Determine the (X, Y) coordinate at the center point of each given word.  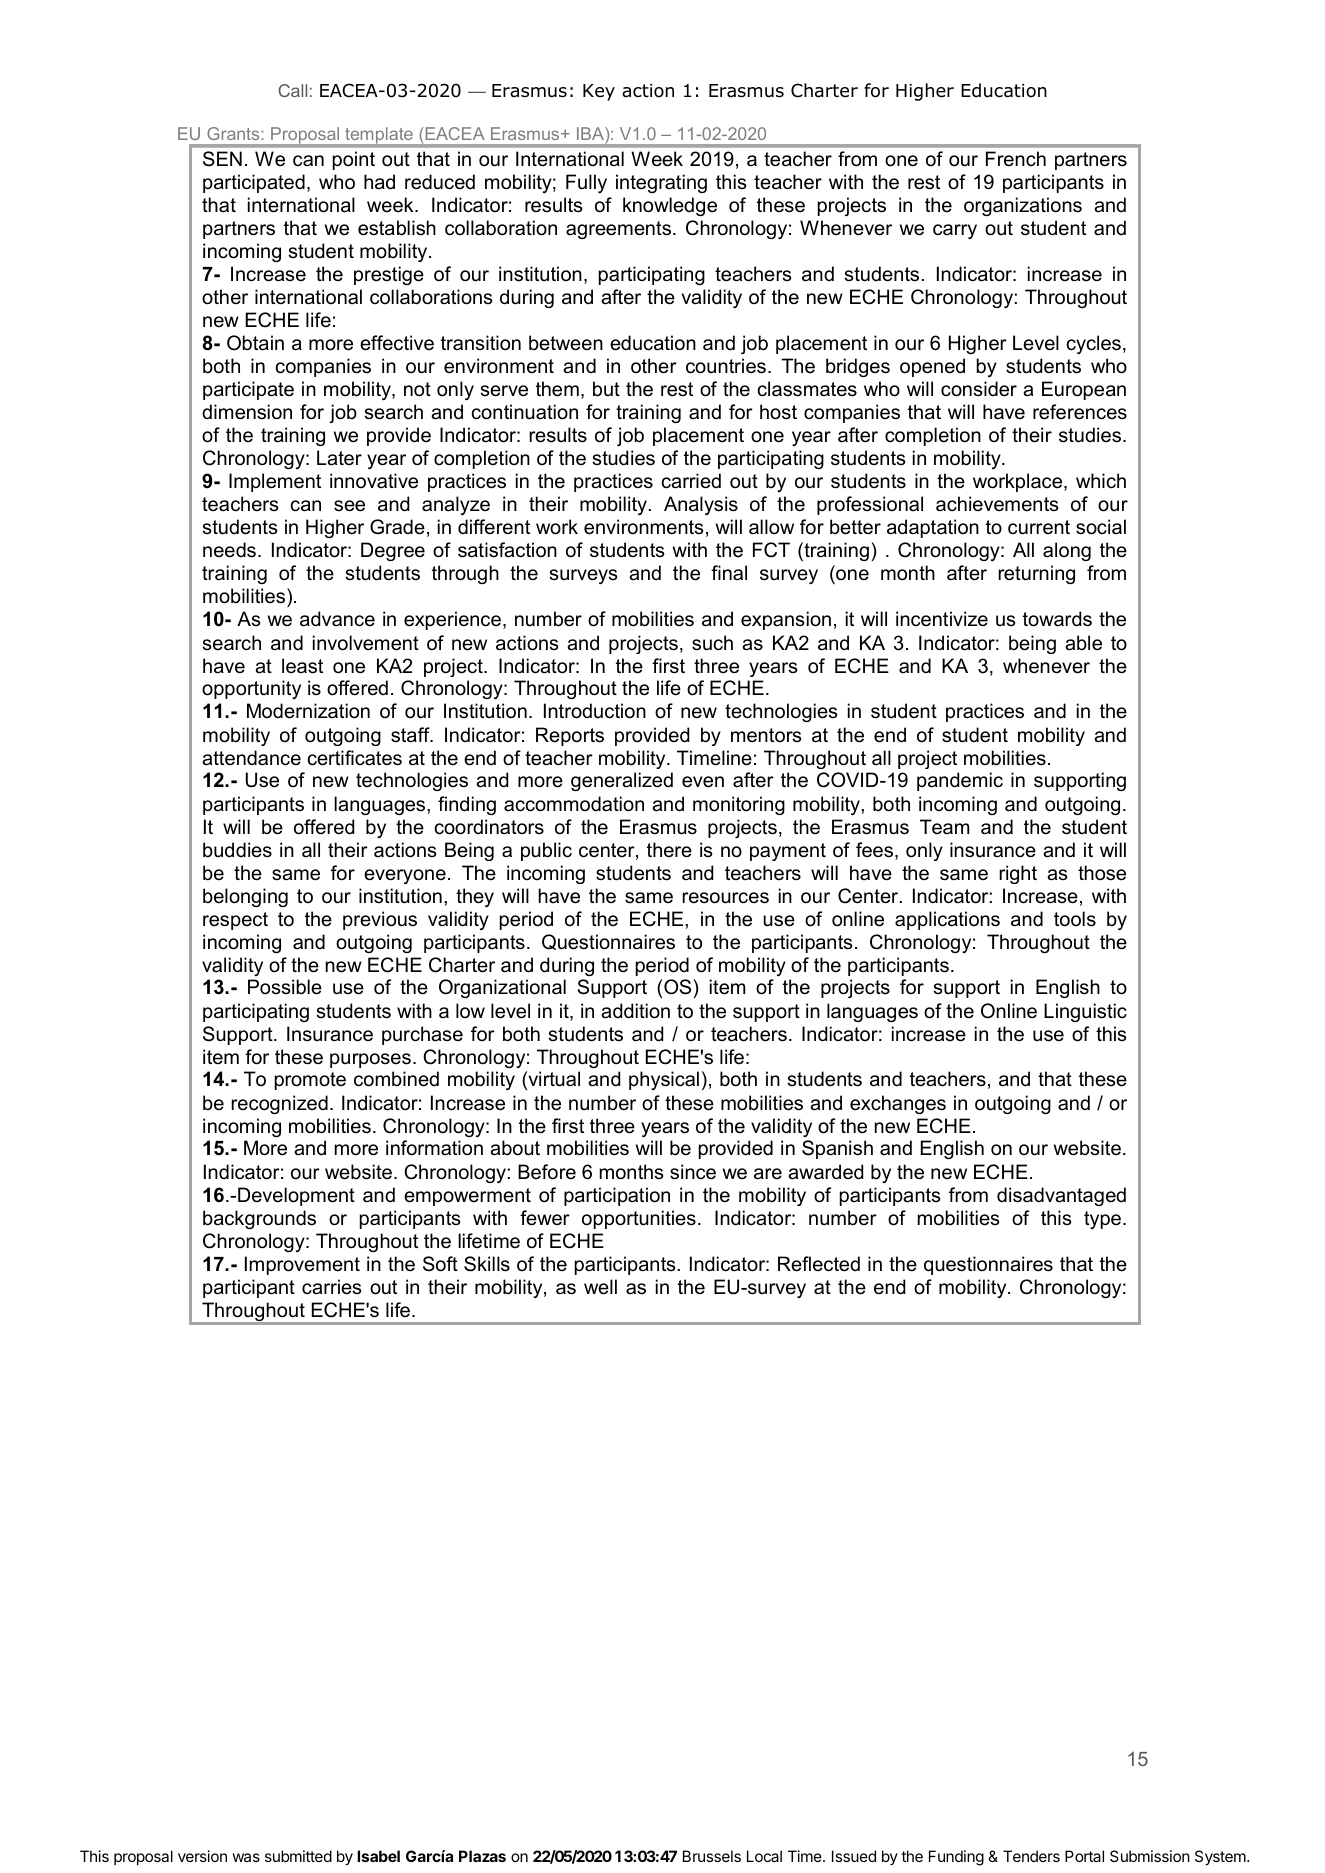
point (354, 160)
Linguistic (1085, 1012)
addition (635, 1011)
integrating (661, 183)
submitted (298, 1856)
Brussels (712, 1856)
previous (380, 920)
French (1016, 159)
